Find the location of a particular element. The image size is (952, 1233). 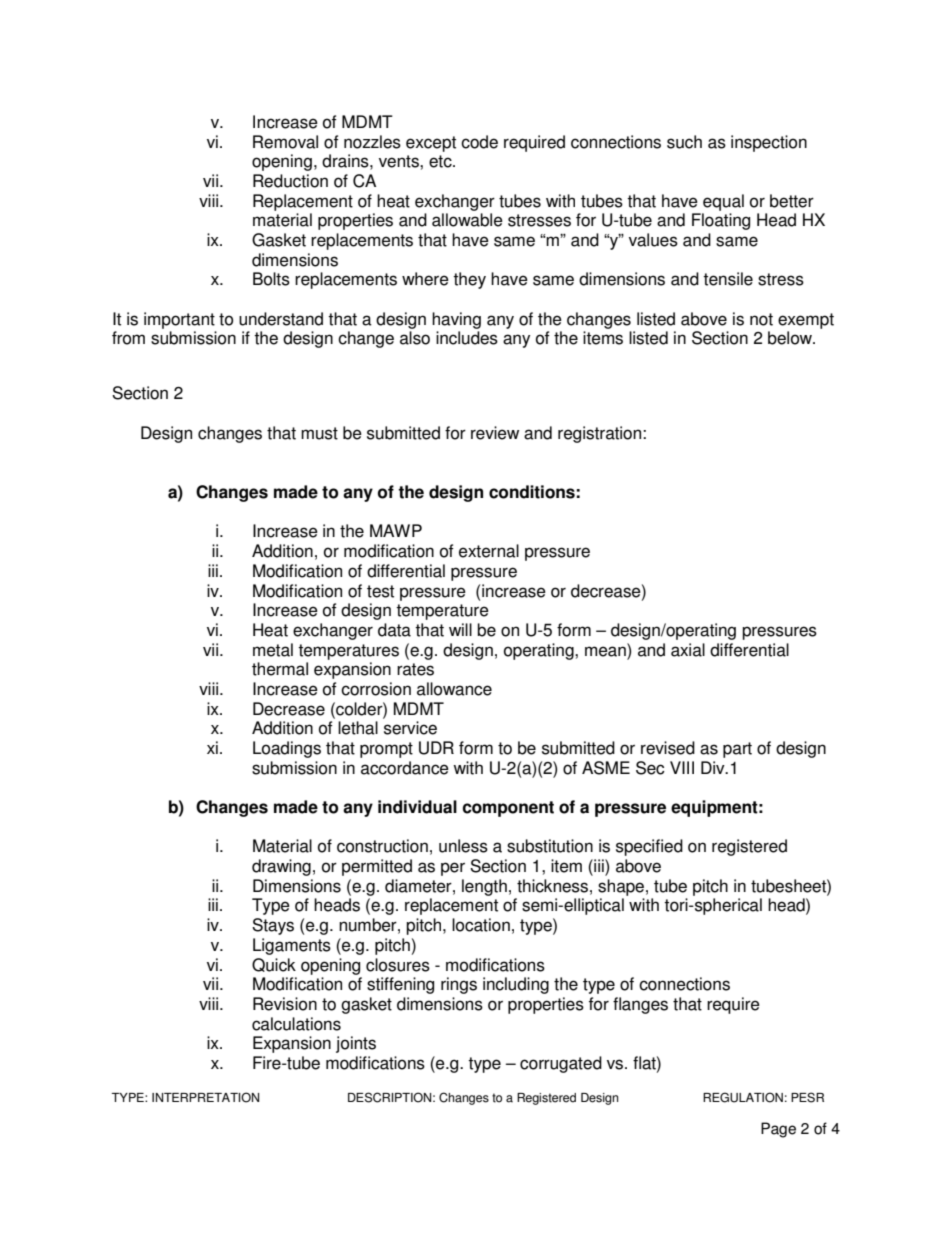

INTERPRETATION is located at coordinates (205, 1097).
